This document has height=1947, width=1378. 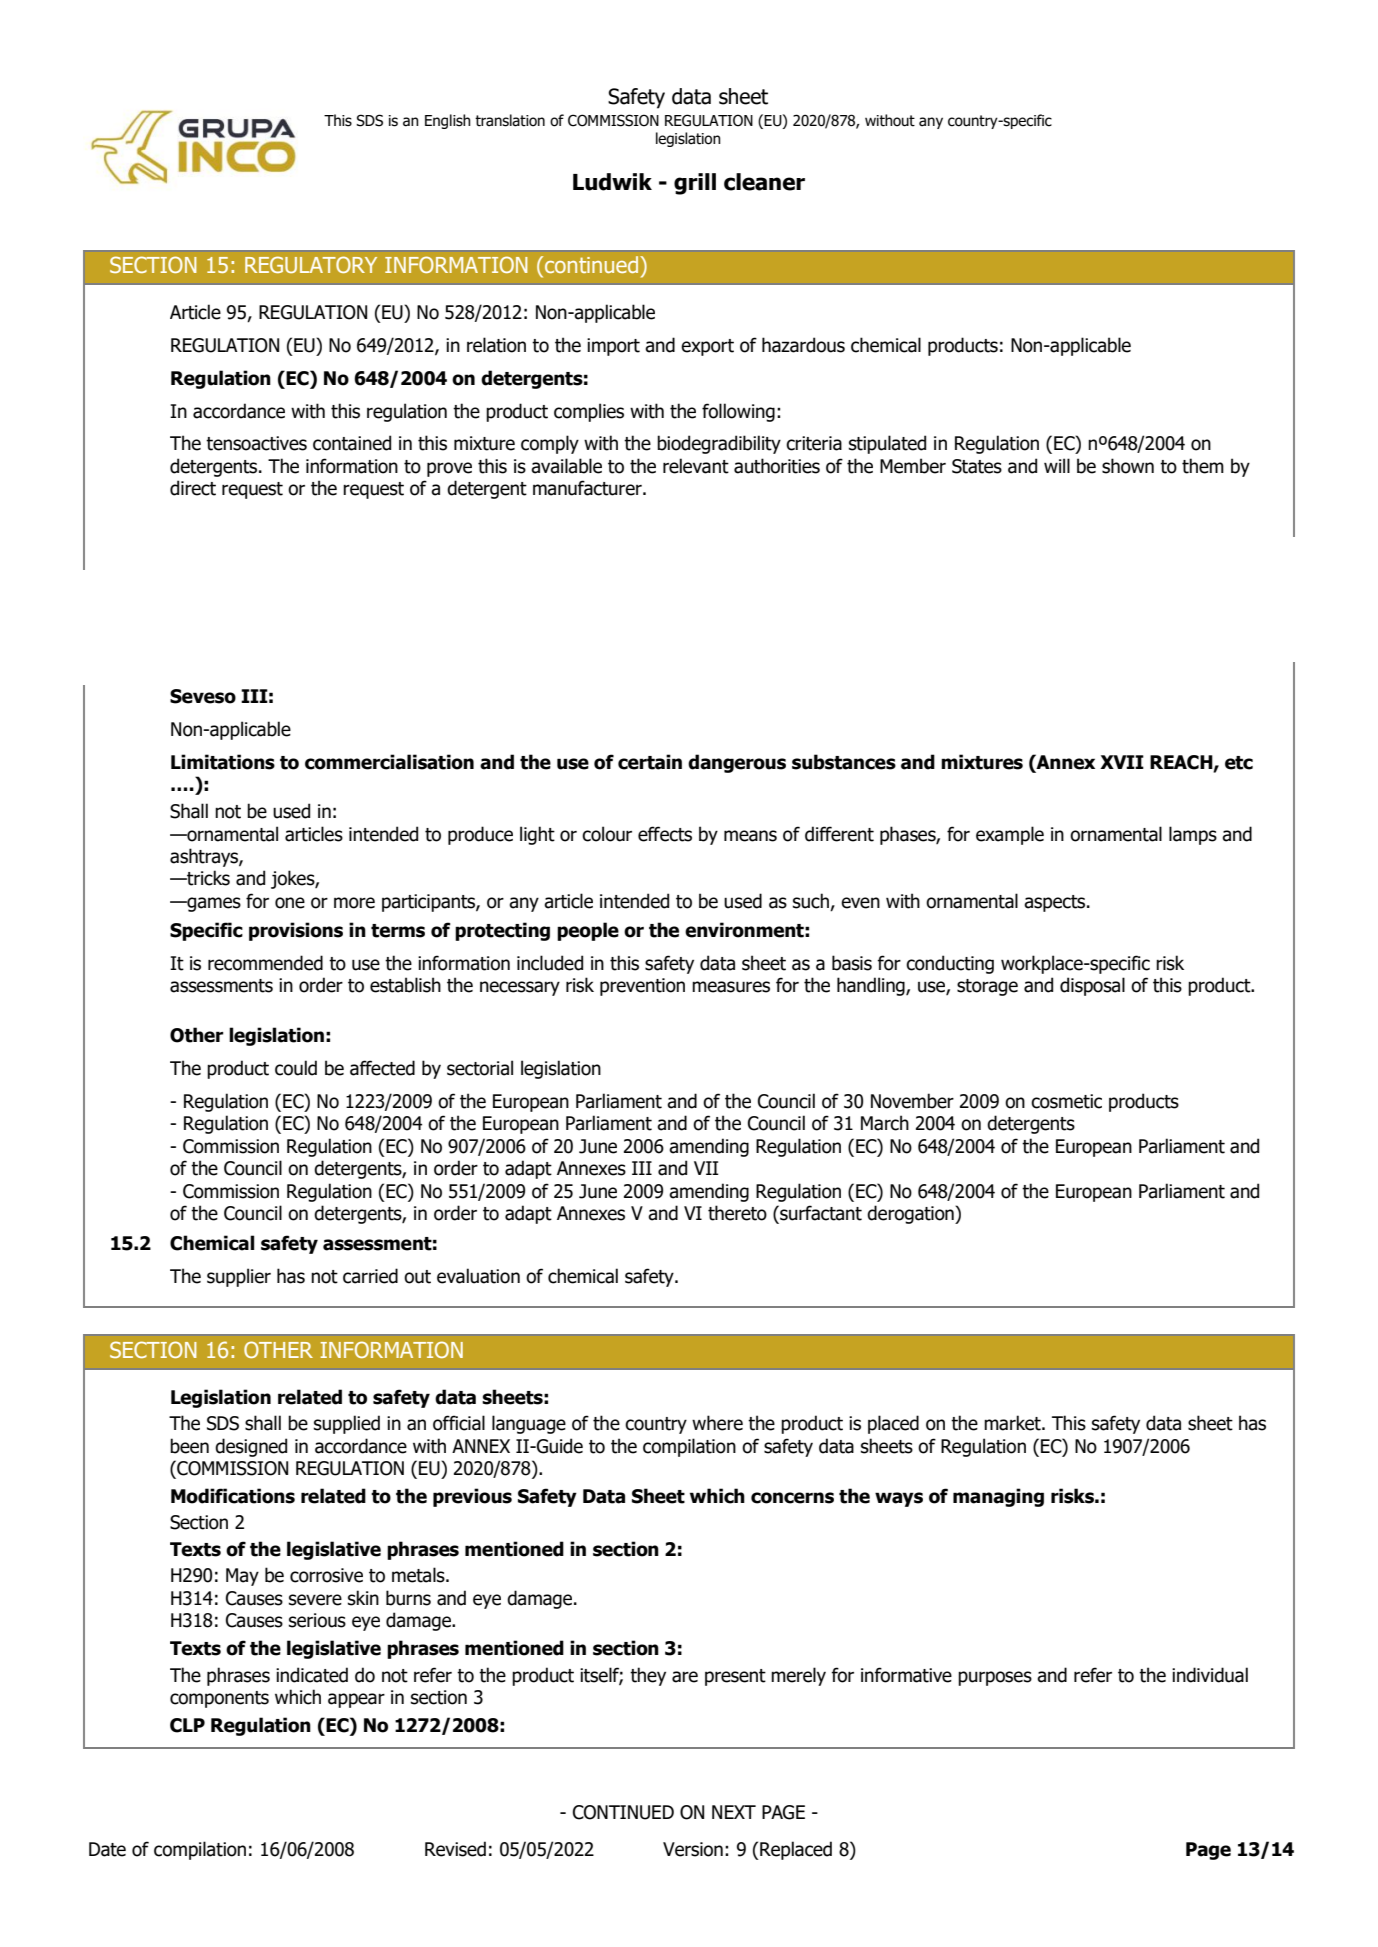 I want to click on manufacturer, so click(x=588, y=488).
